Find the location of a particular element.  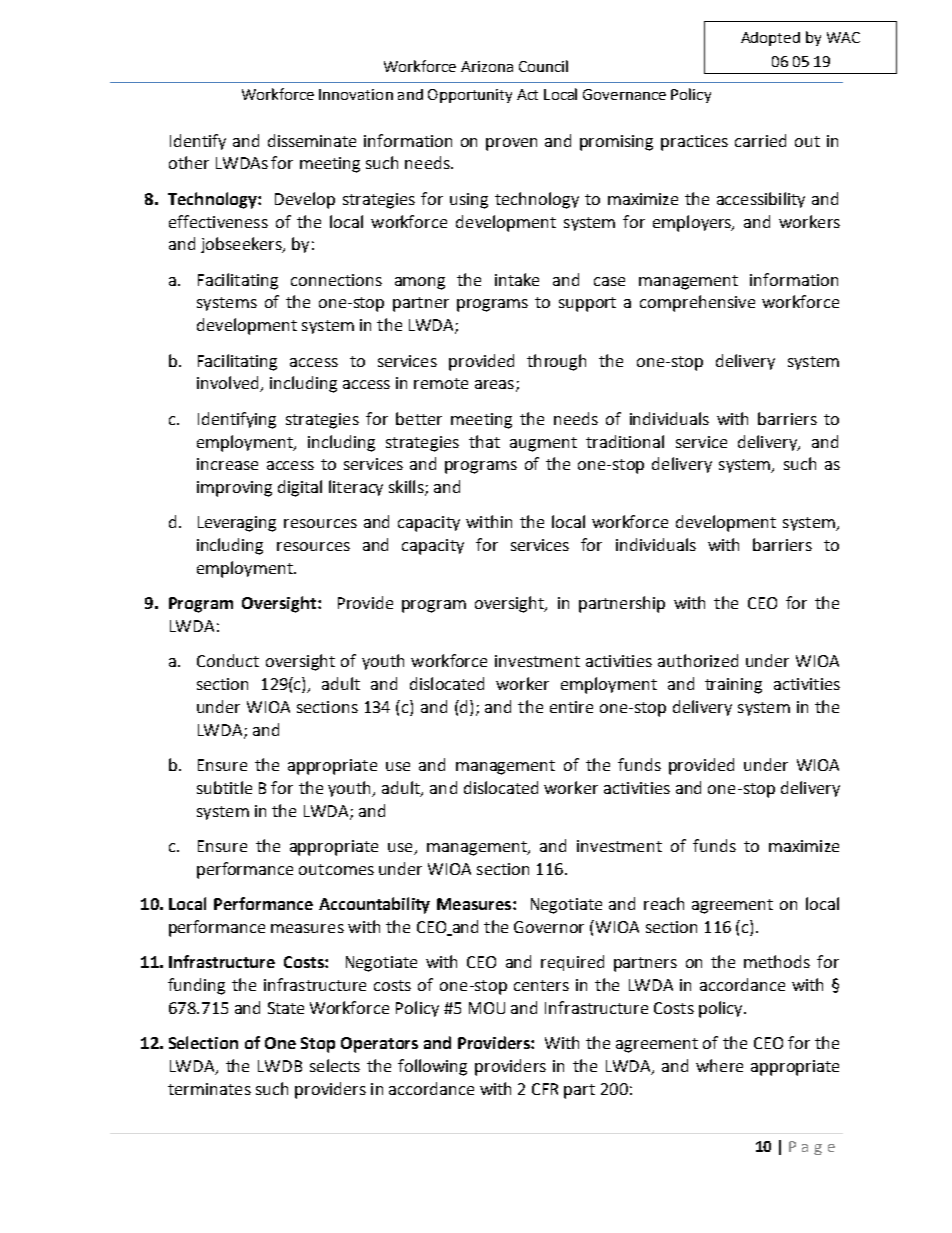

Innovation is located at coordinates (356, 94).
